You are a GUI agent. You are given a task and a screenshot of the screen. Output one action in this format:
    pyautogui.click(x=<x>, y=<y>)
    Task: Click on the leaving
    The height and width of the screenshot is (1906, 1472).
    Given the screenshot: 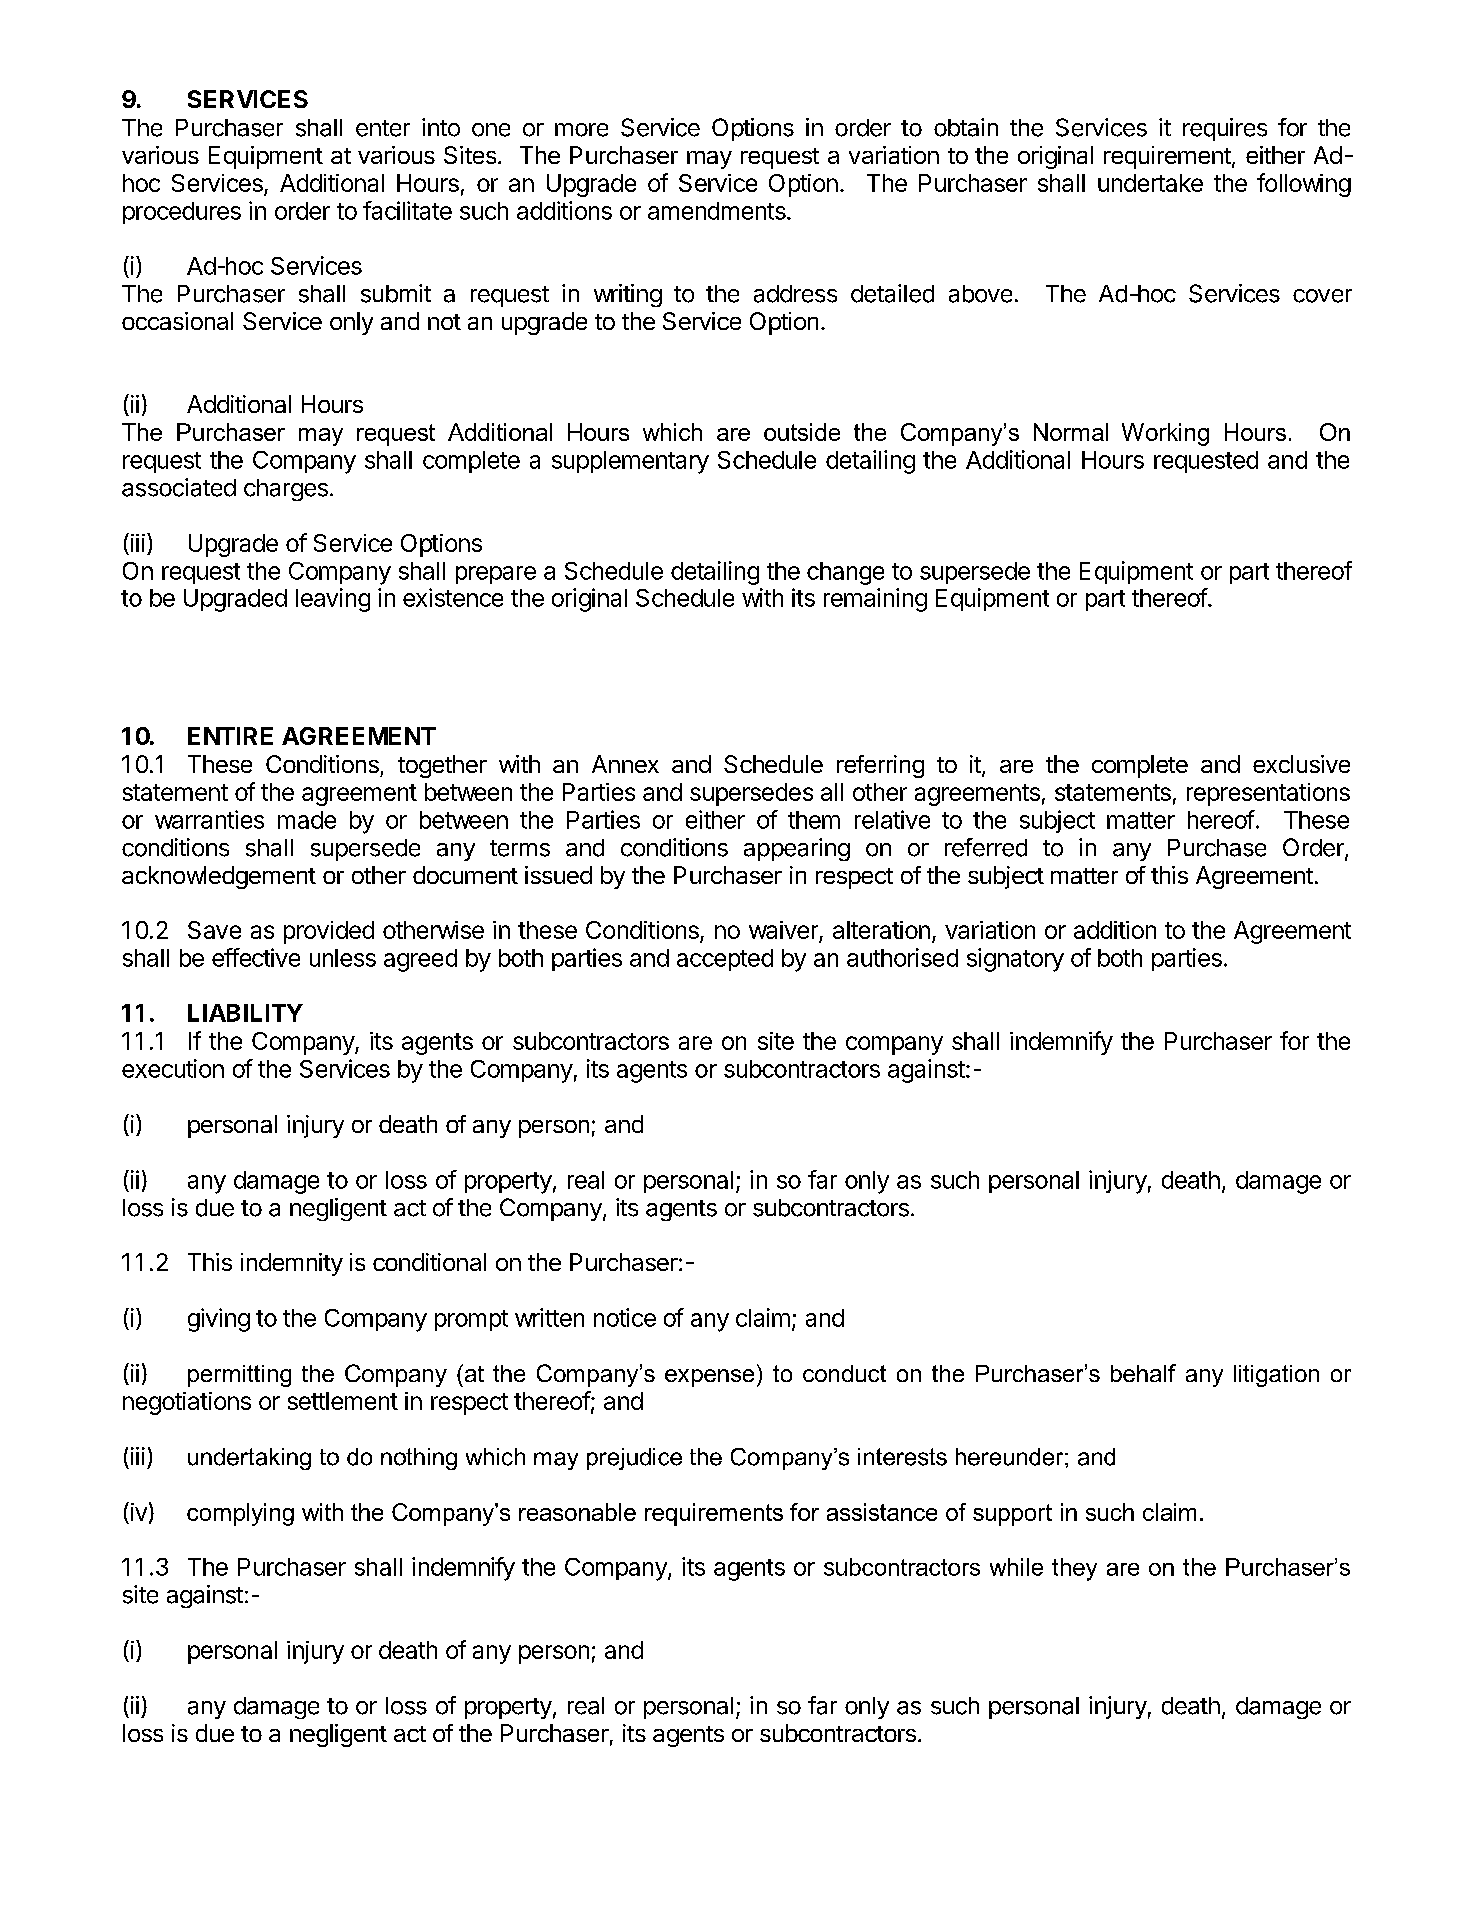 What is the action you would take?
    pyautogui.click(x=333, y=600)
